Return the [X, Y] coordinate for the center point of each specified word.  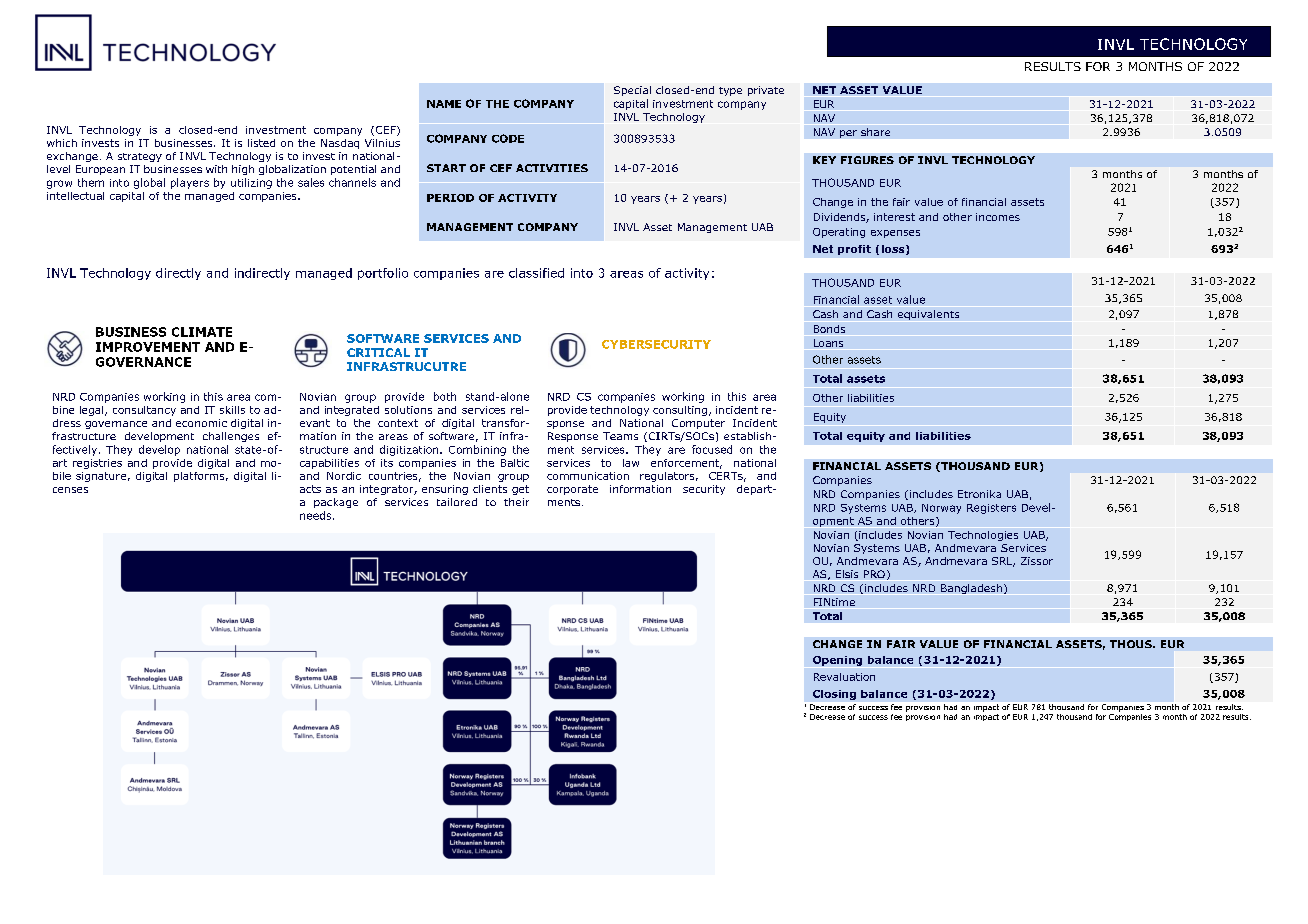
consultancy [144, 411]
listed [261, 143]
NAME [444, 104]
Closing [834, 695]
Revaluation [844, 677]
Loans [828, 343]
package [336, 503]
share [875, 132]
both [445, 396]
